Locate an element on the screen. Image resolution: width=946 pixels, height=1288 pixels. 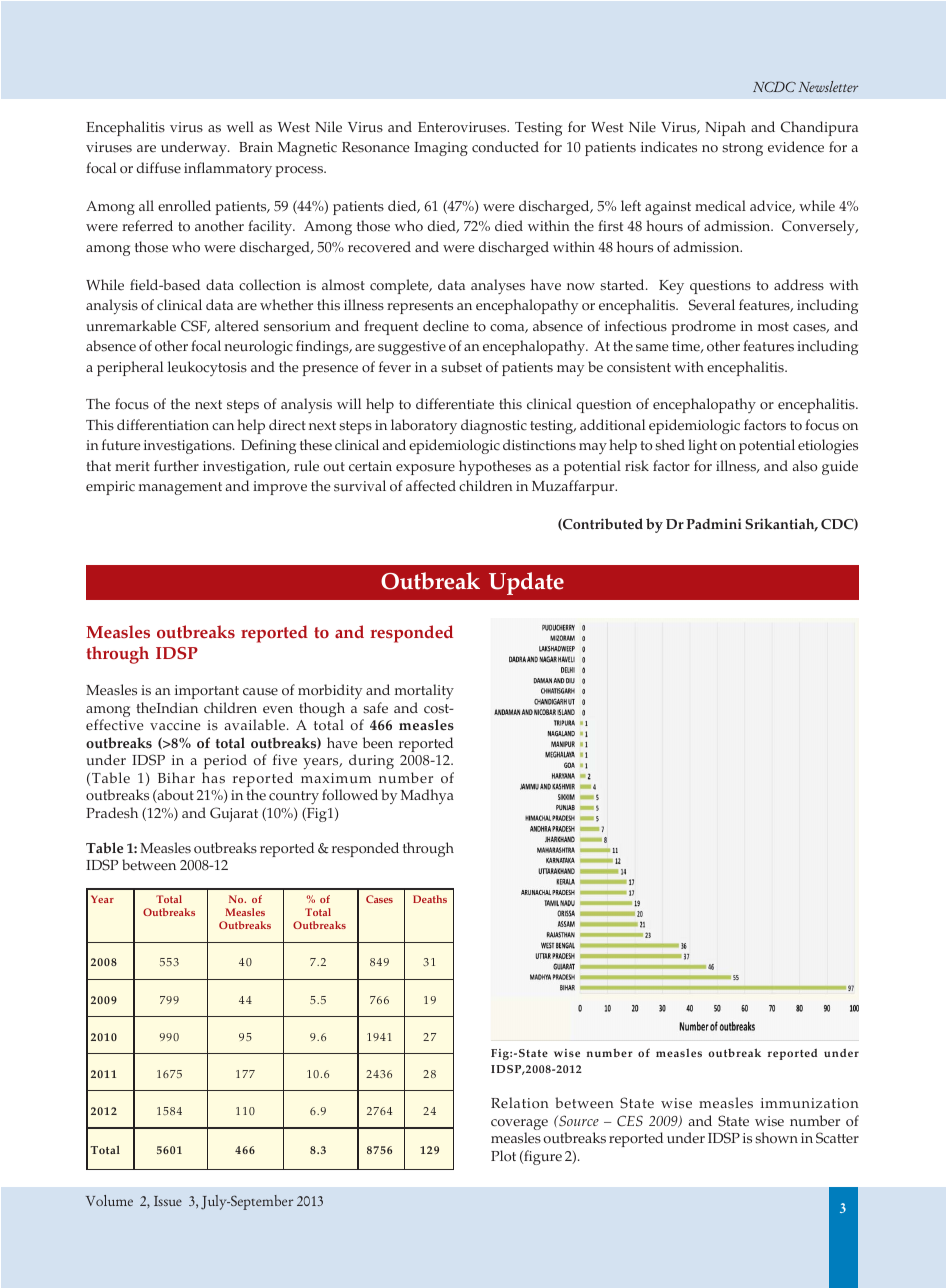
Update is located at coordinates (526, 583).
